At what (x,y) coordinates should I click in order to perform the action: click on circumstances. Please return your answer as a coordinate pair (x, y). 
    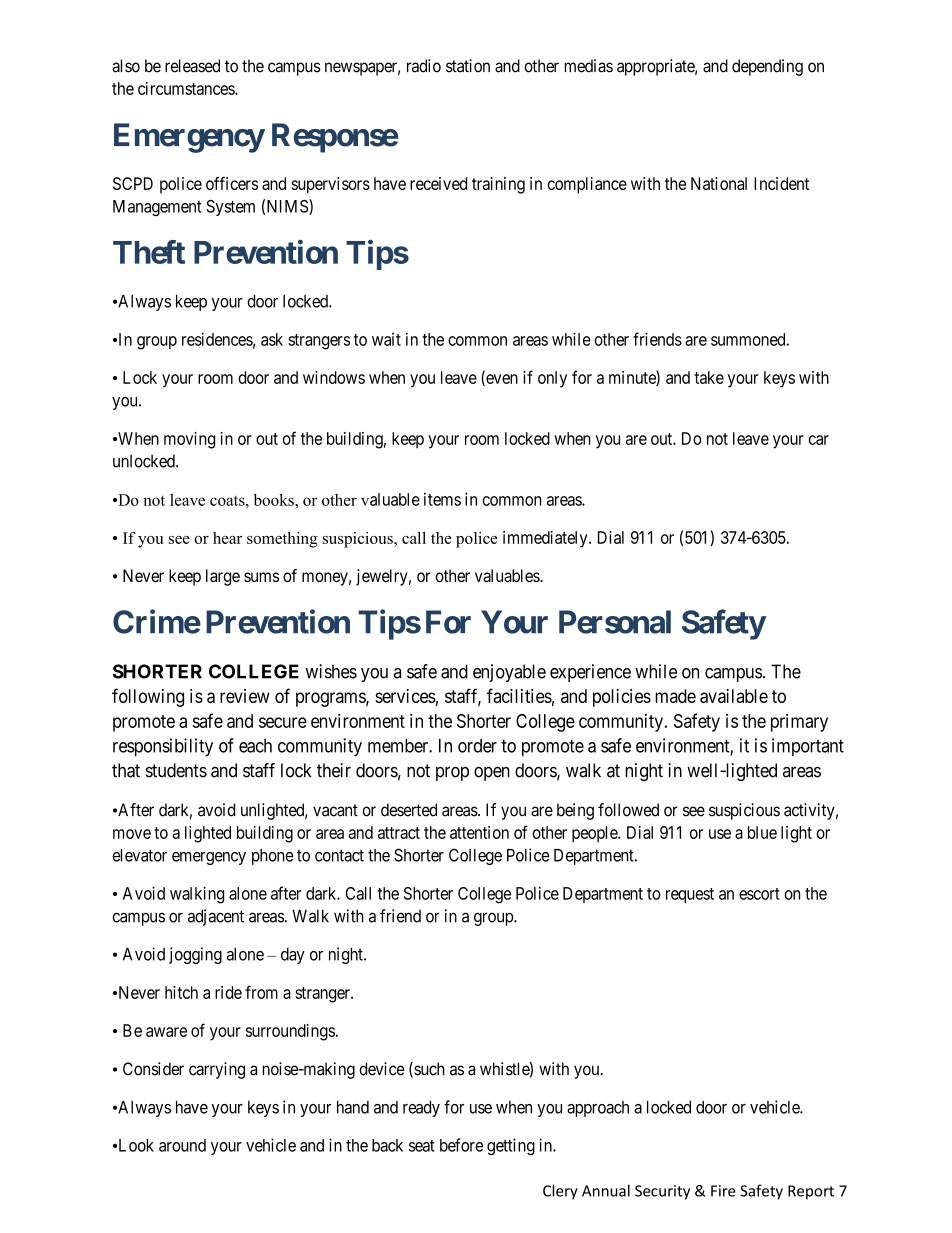
    Looking at the image, I should click on (187, 88).
